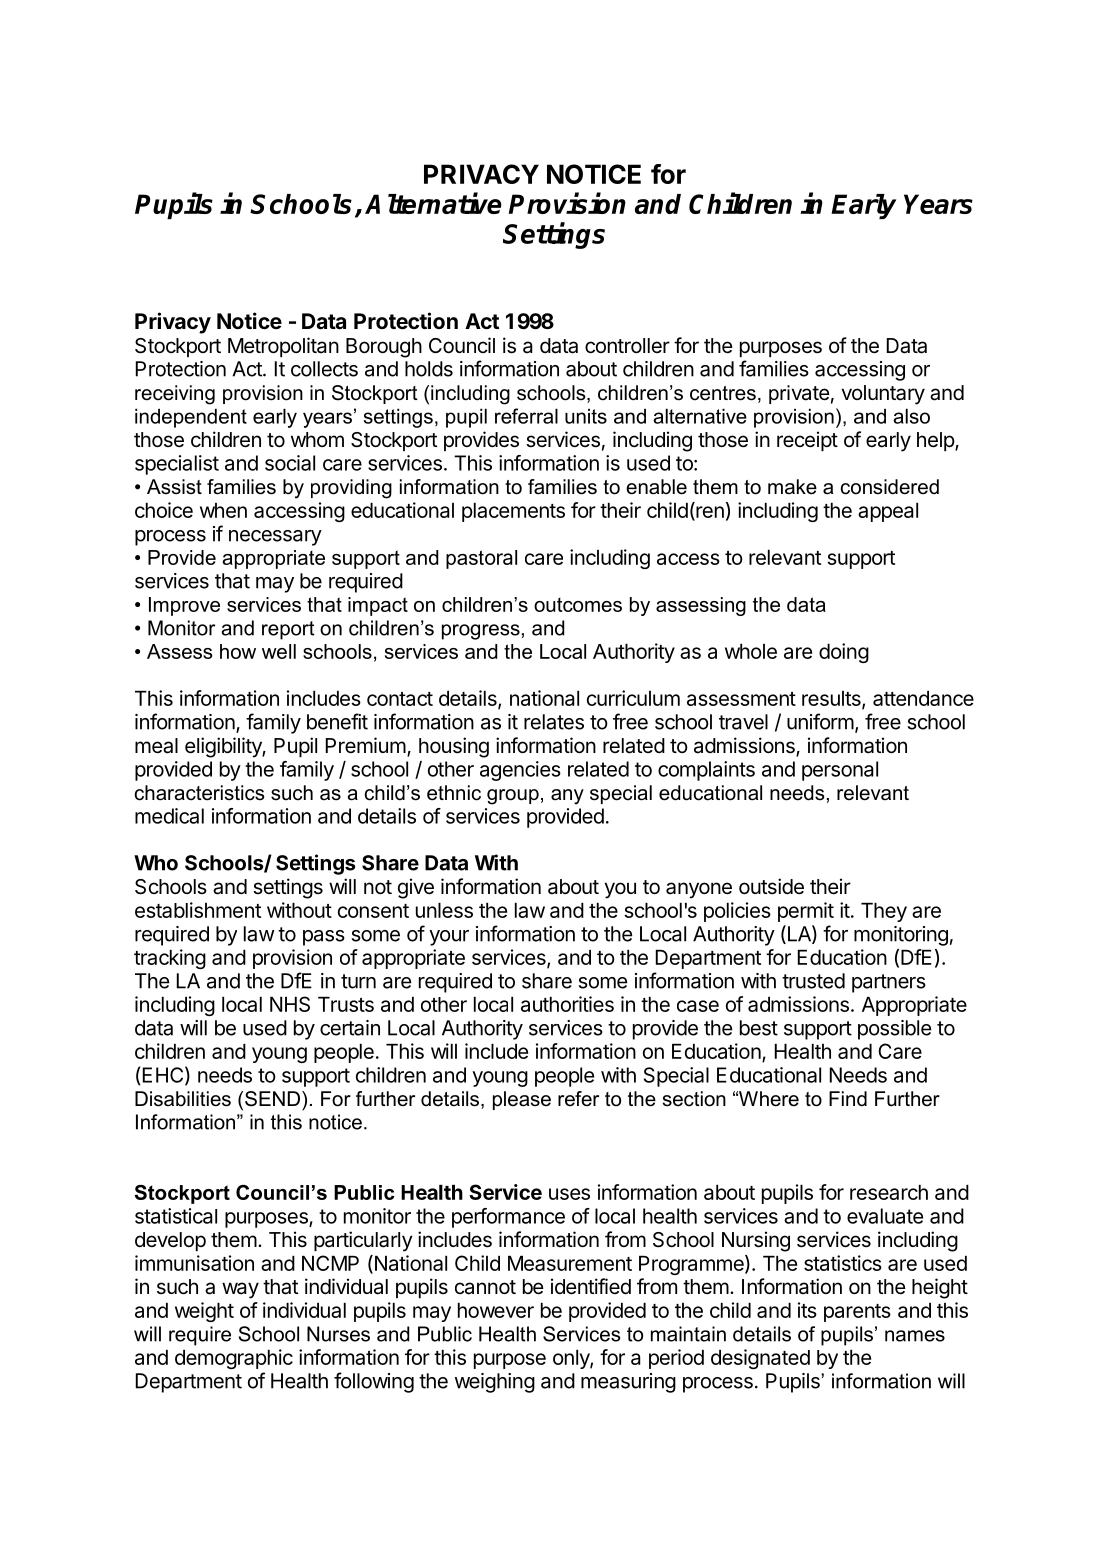  I want to click on outside, so click(771, 886).
